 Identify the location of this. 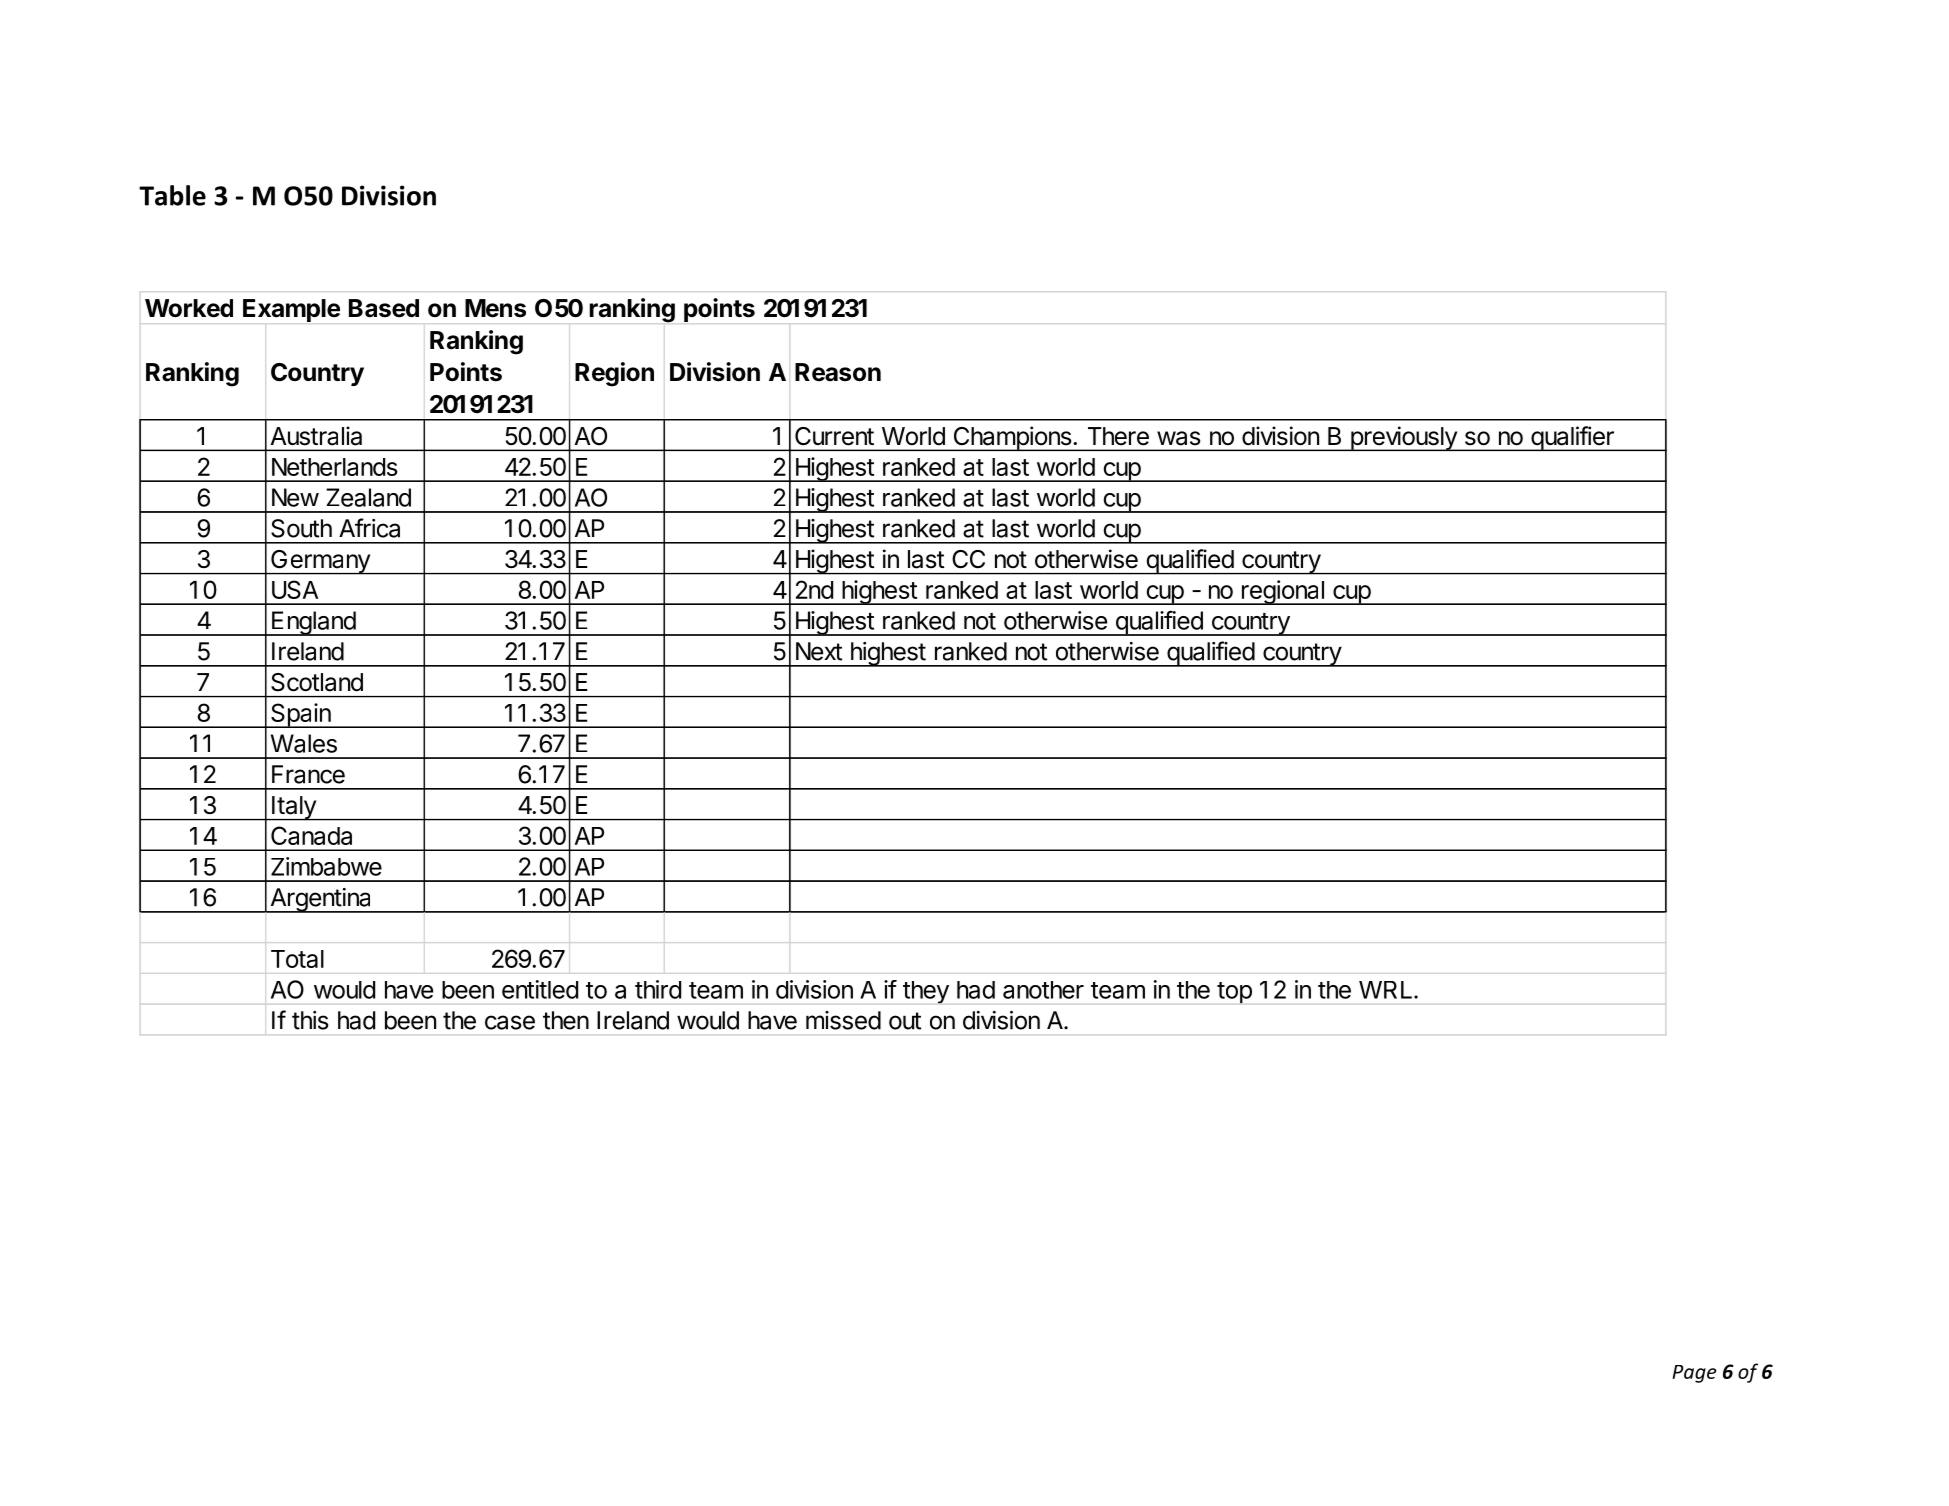
(310, 1020).
